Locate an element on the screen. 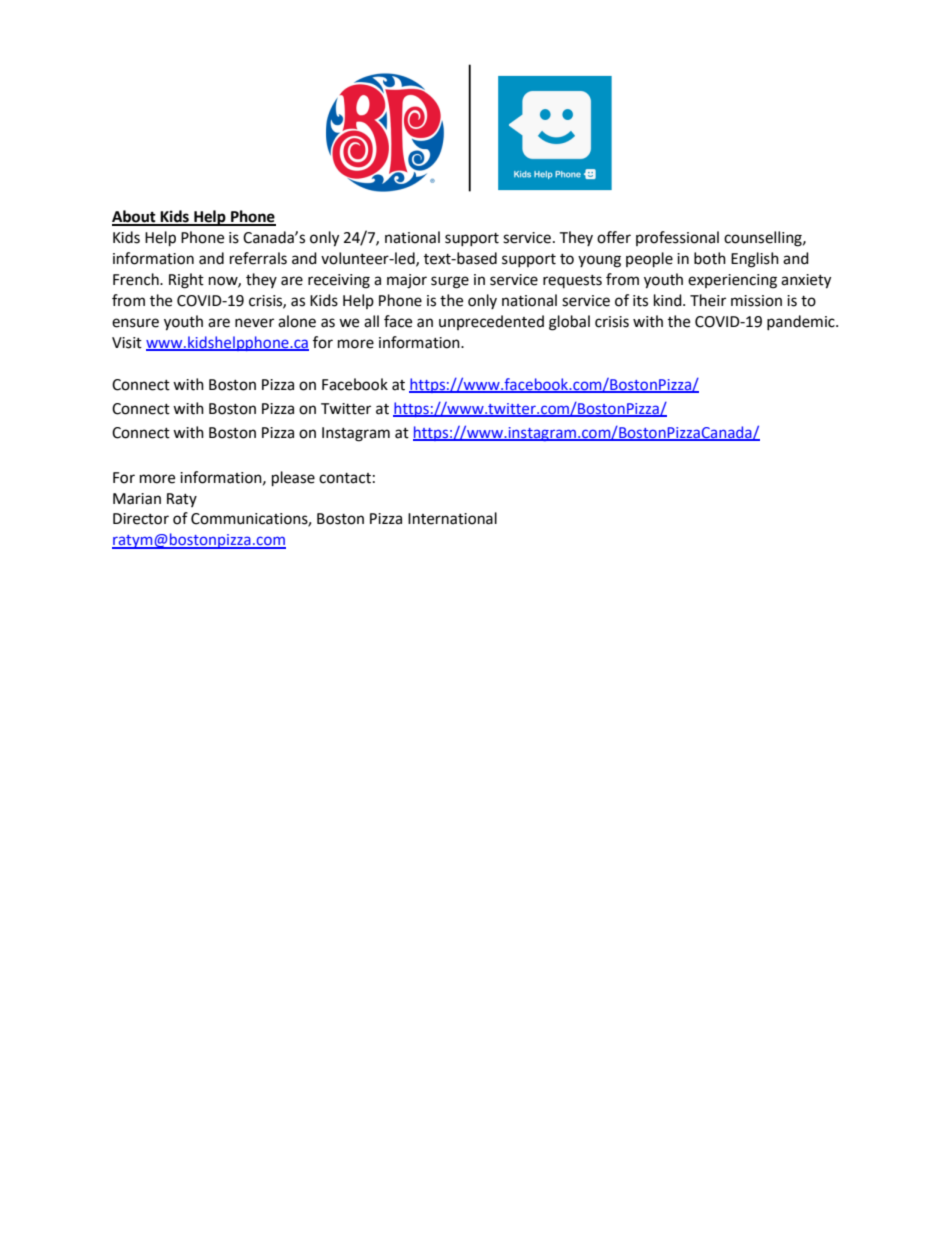  Director is located at coordinates (141, 519).
